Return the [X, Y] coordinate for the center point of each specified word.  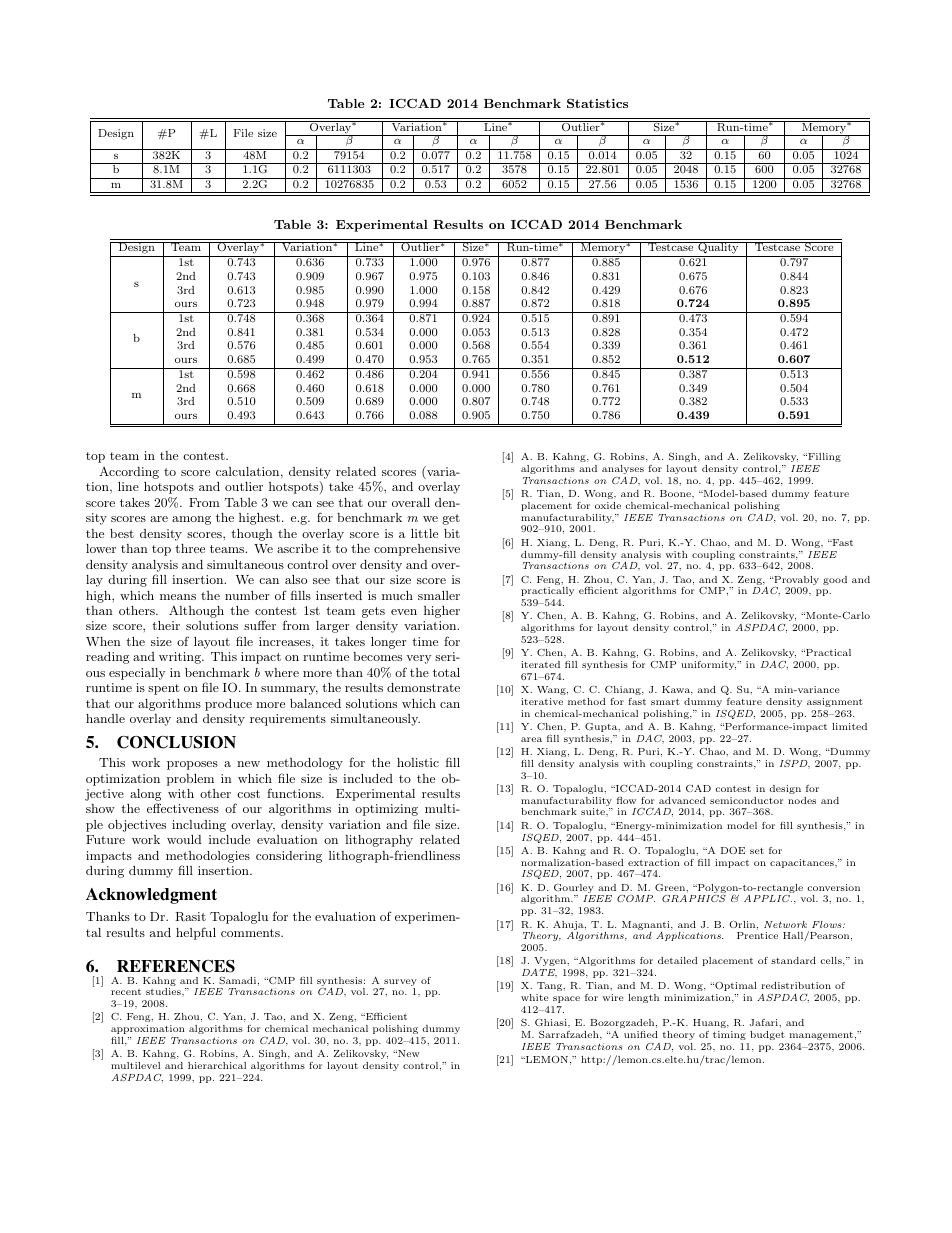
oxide [608, 505]
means [178, 597]
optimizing [386, 810]
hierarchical [217, 1065]
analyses [623, 469]
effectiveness [183, 808]
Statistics [597, 103]
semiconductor [746, 800]
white [534, 997]
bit [452, 533]
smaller [439, 595]
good [835, 580]
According [129, 473]
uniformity [708, 665]
